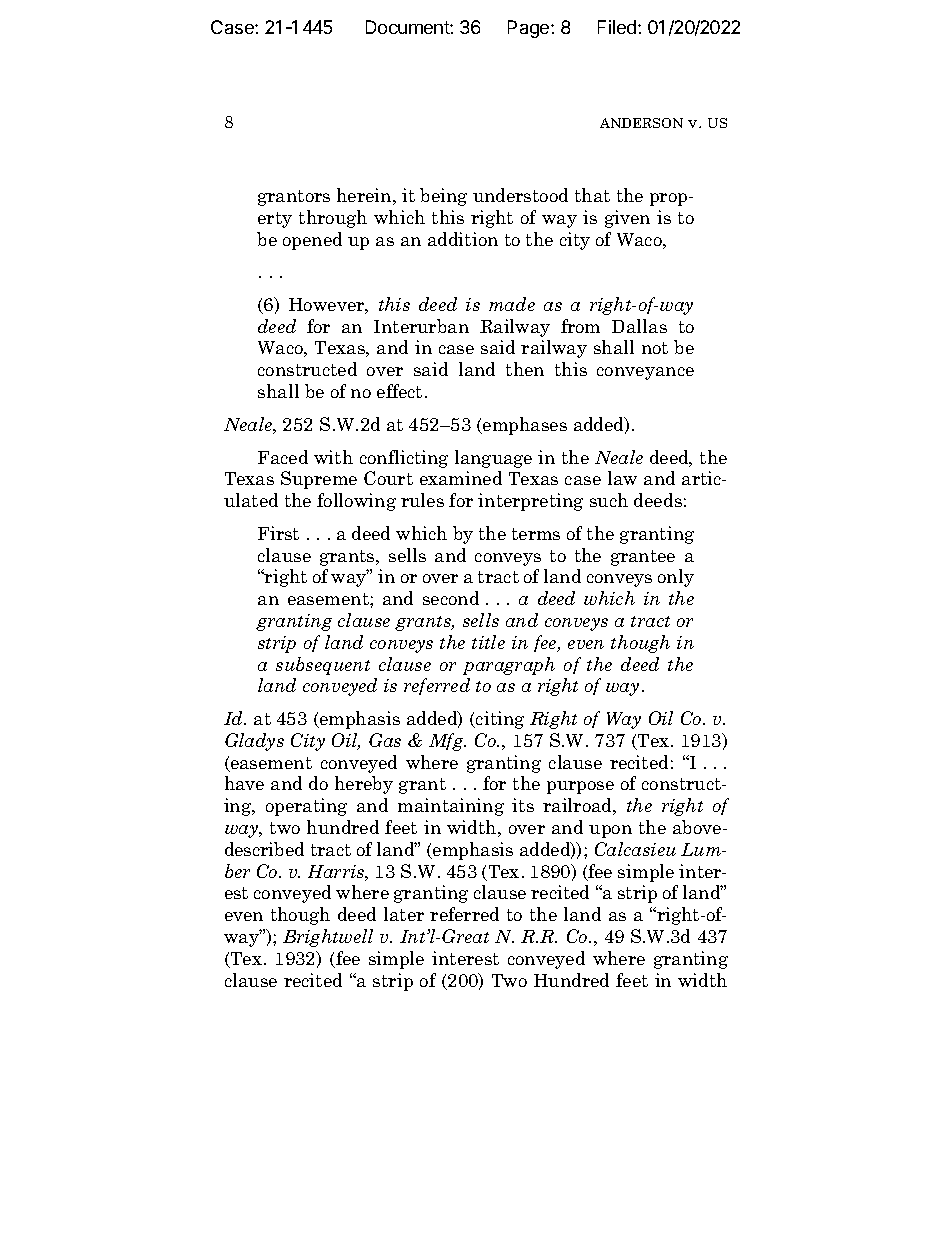  What do you see at coordinates (461, 478) in the screenshot?
I see `examined` at bounding box center [461, 478].
